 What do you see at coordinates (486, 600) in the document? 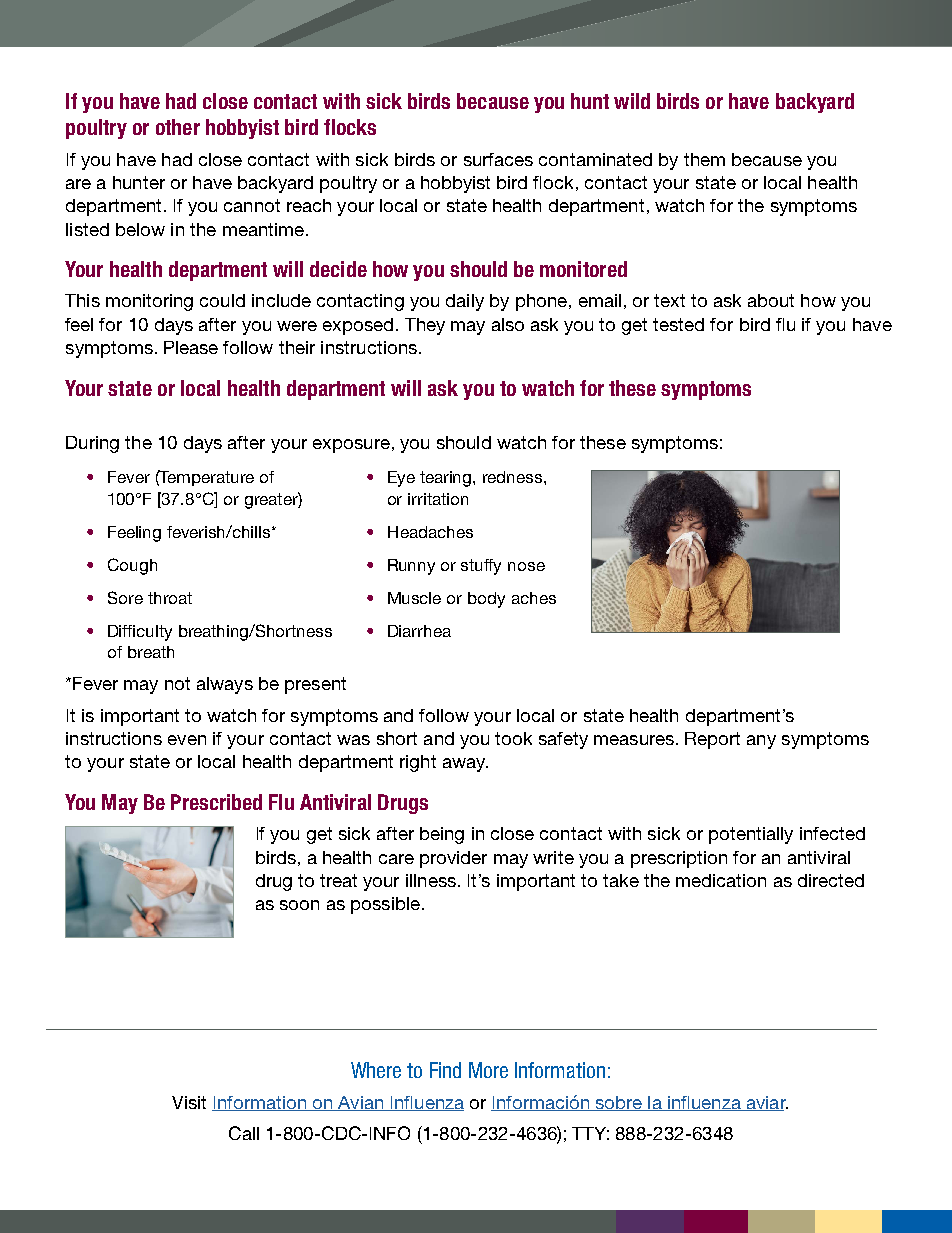
I see `body` at bounding box center [486, 600].
